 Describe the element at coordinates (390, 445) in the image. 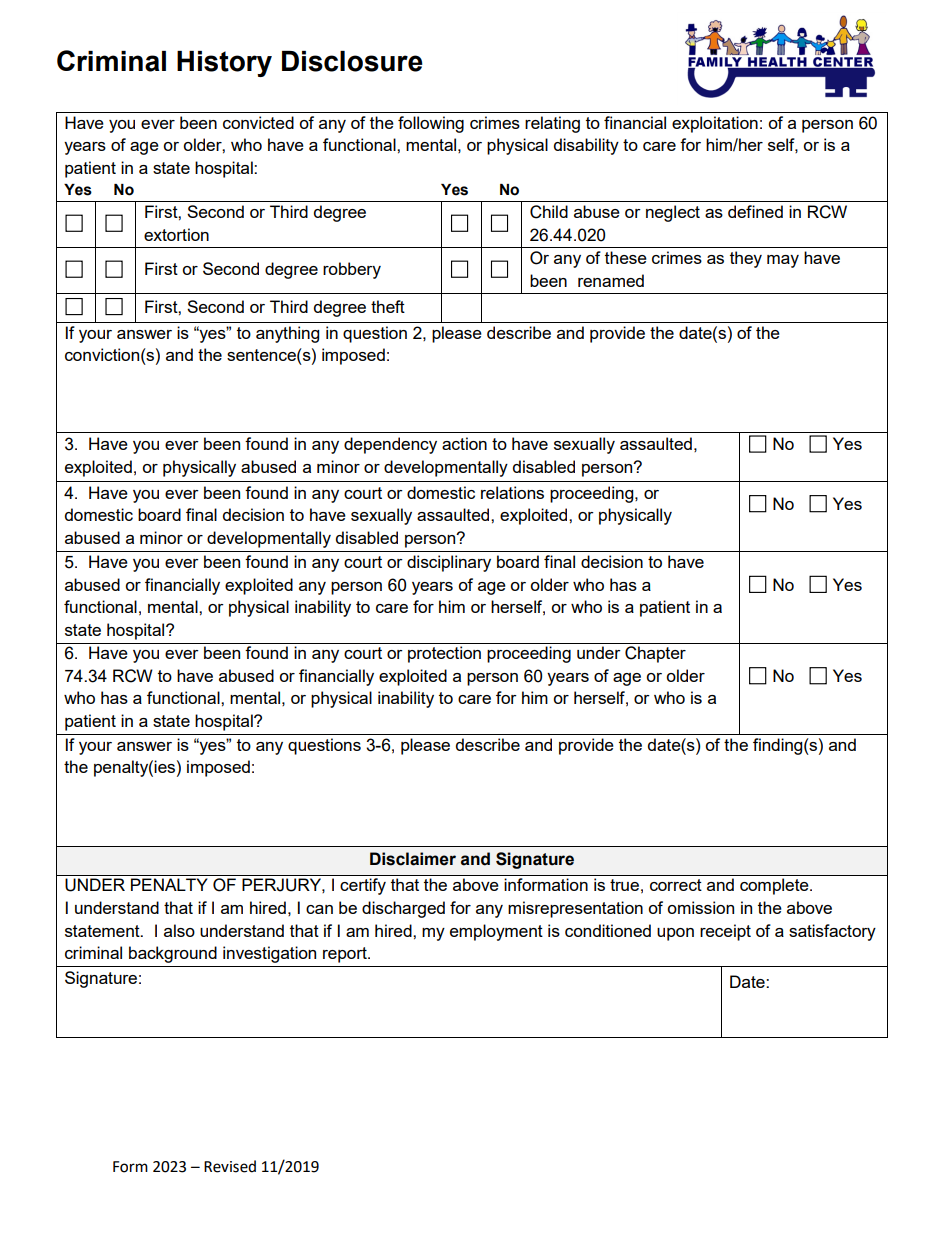

I see `dependency` at that location.
